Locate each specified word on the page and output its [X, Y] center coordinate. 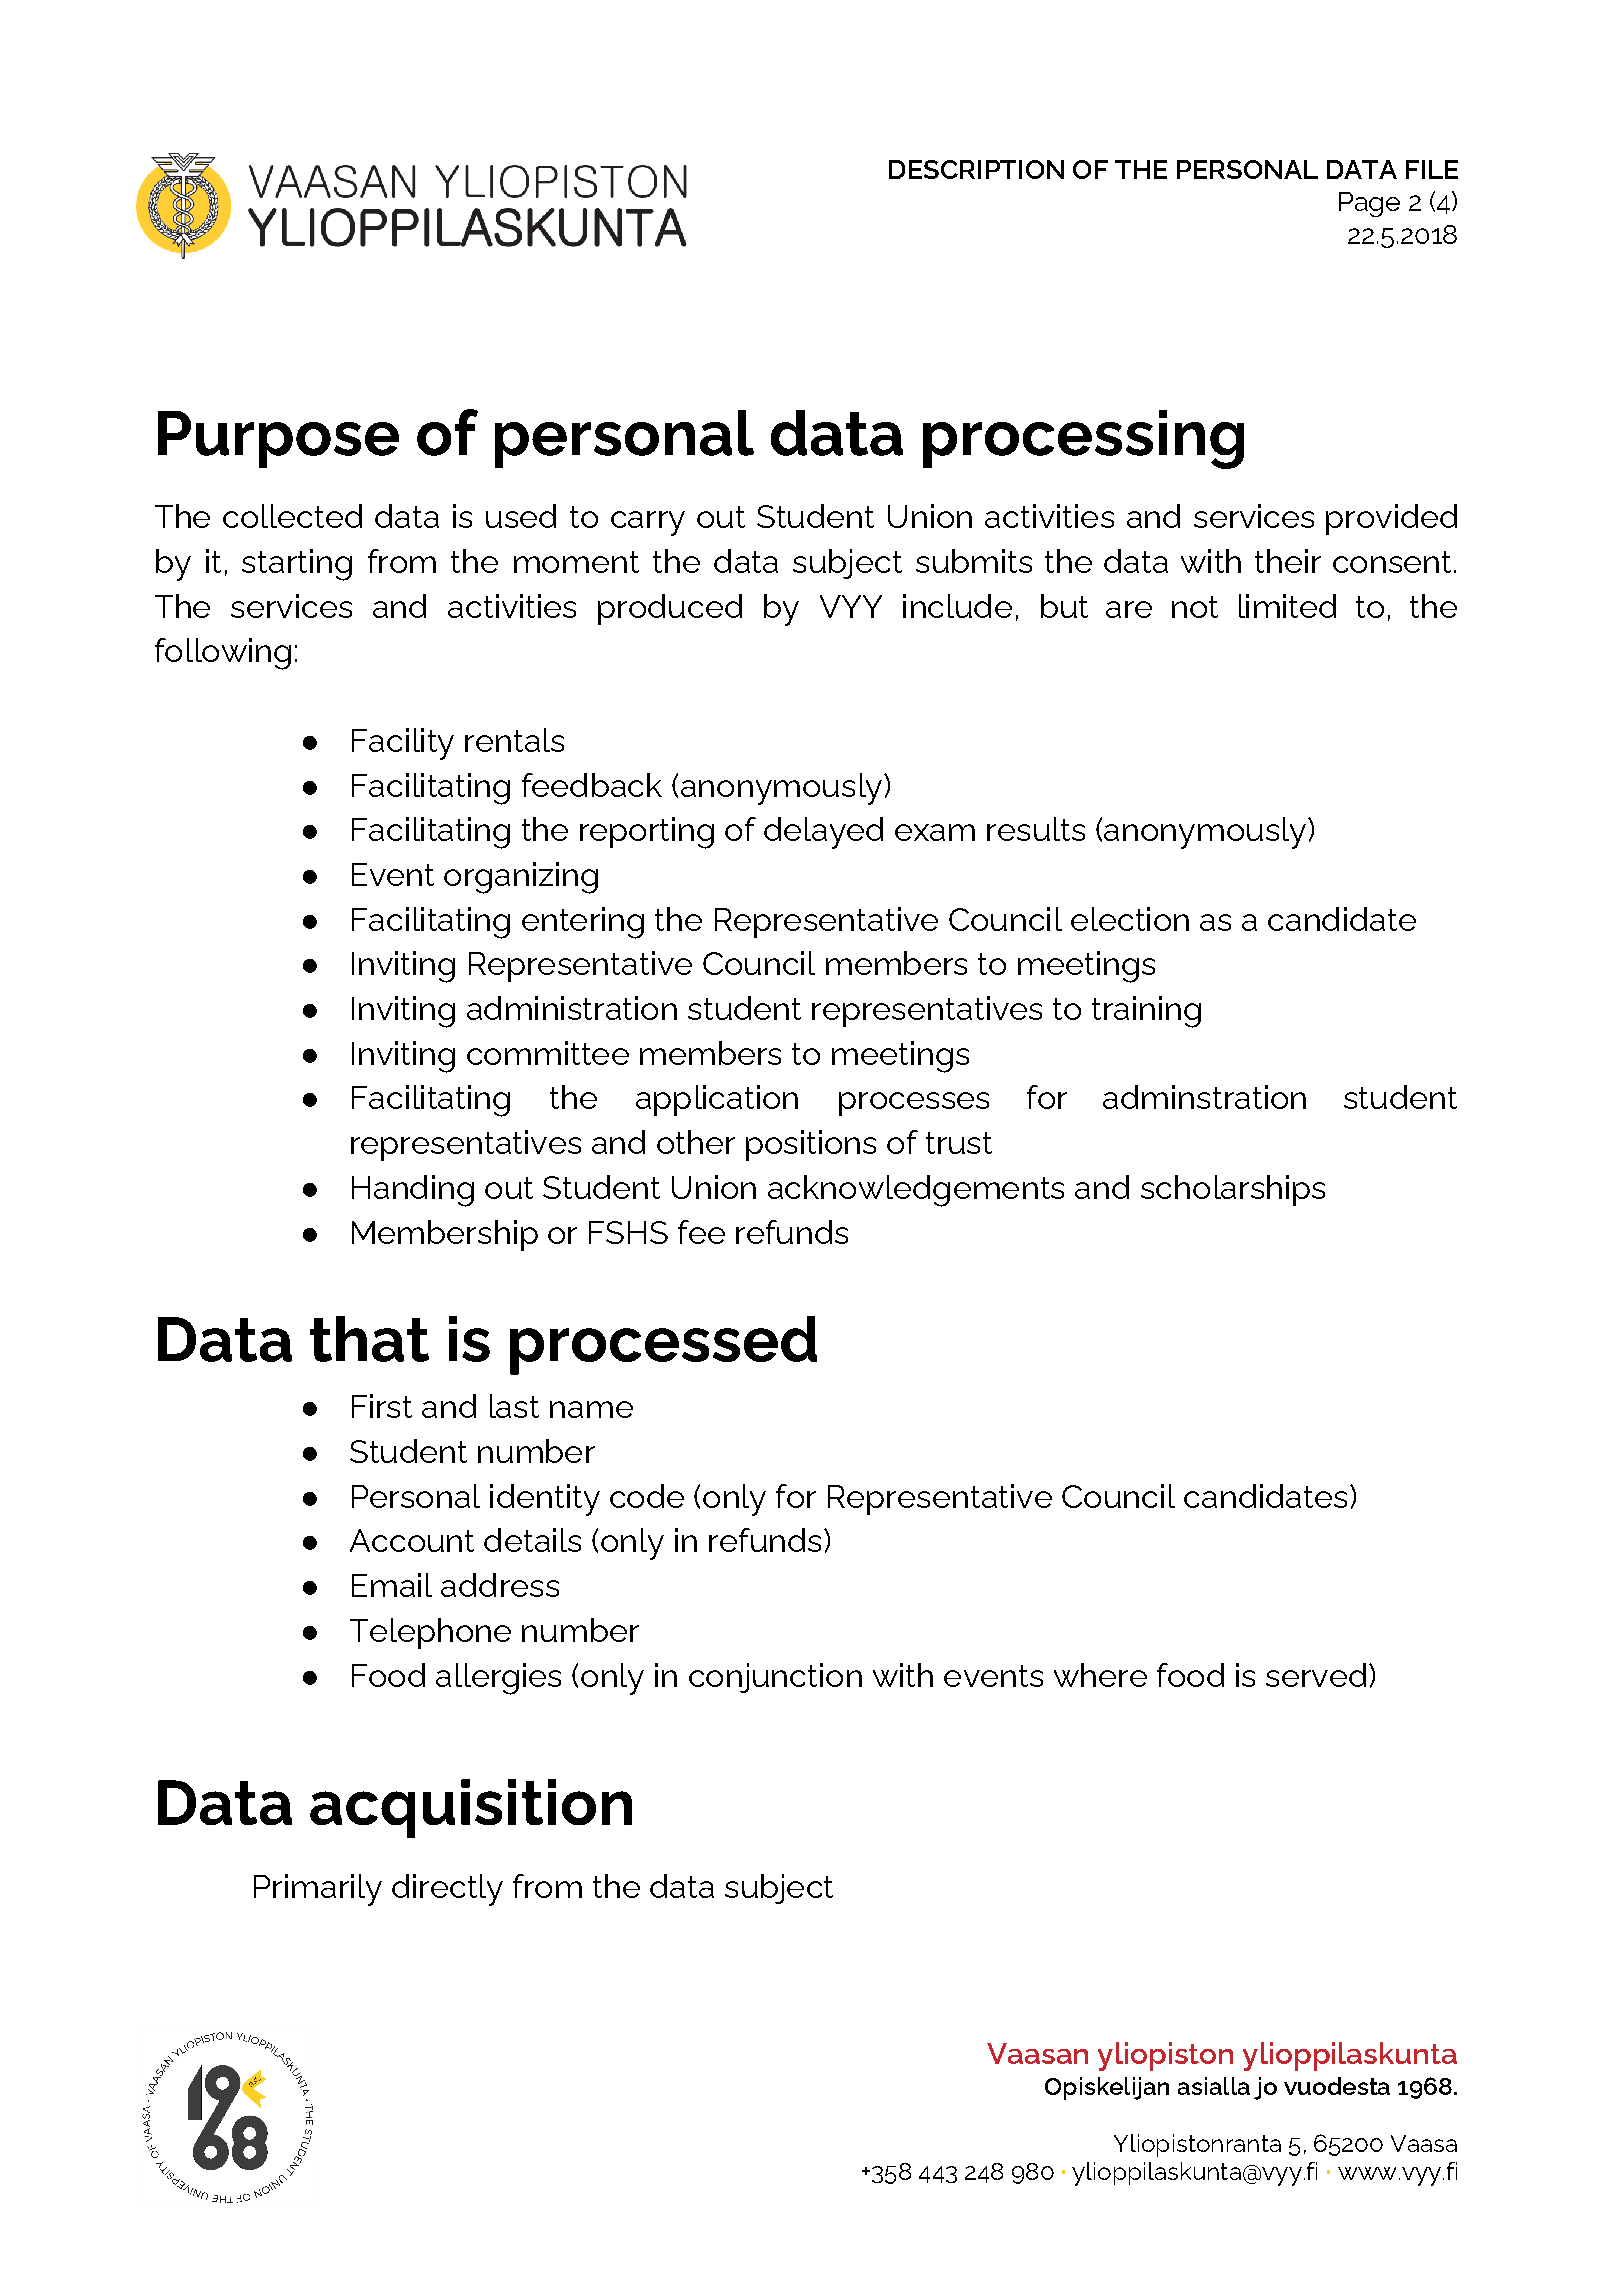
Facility [403, 744]
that [369, 1339]
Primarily [318, 1890]
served [1316, 1675]
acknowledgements [916, 1191]
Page [1369, 204]
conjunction [775, 1678]
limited [1287, 606]
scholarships [1233, 1190]
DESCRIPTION [976, 169]
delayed [823, 833]
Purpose [278, 439]
